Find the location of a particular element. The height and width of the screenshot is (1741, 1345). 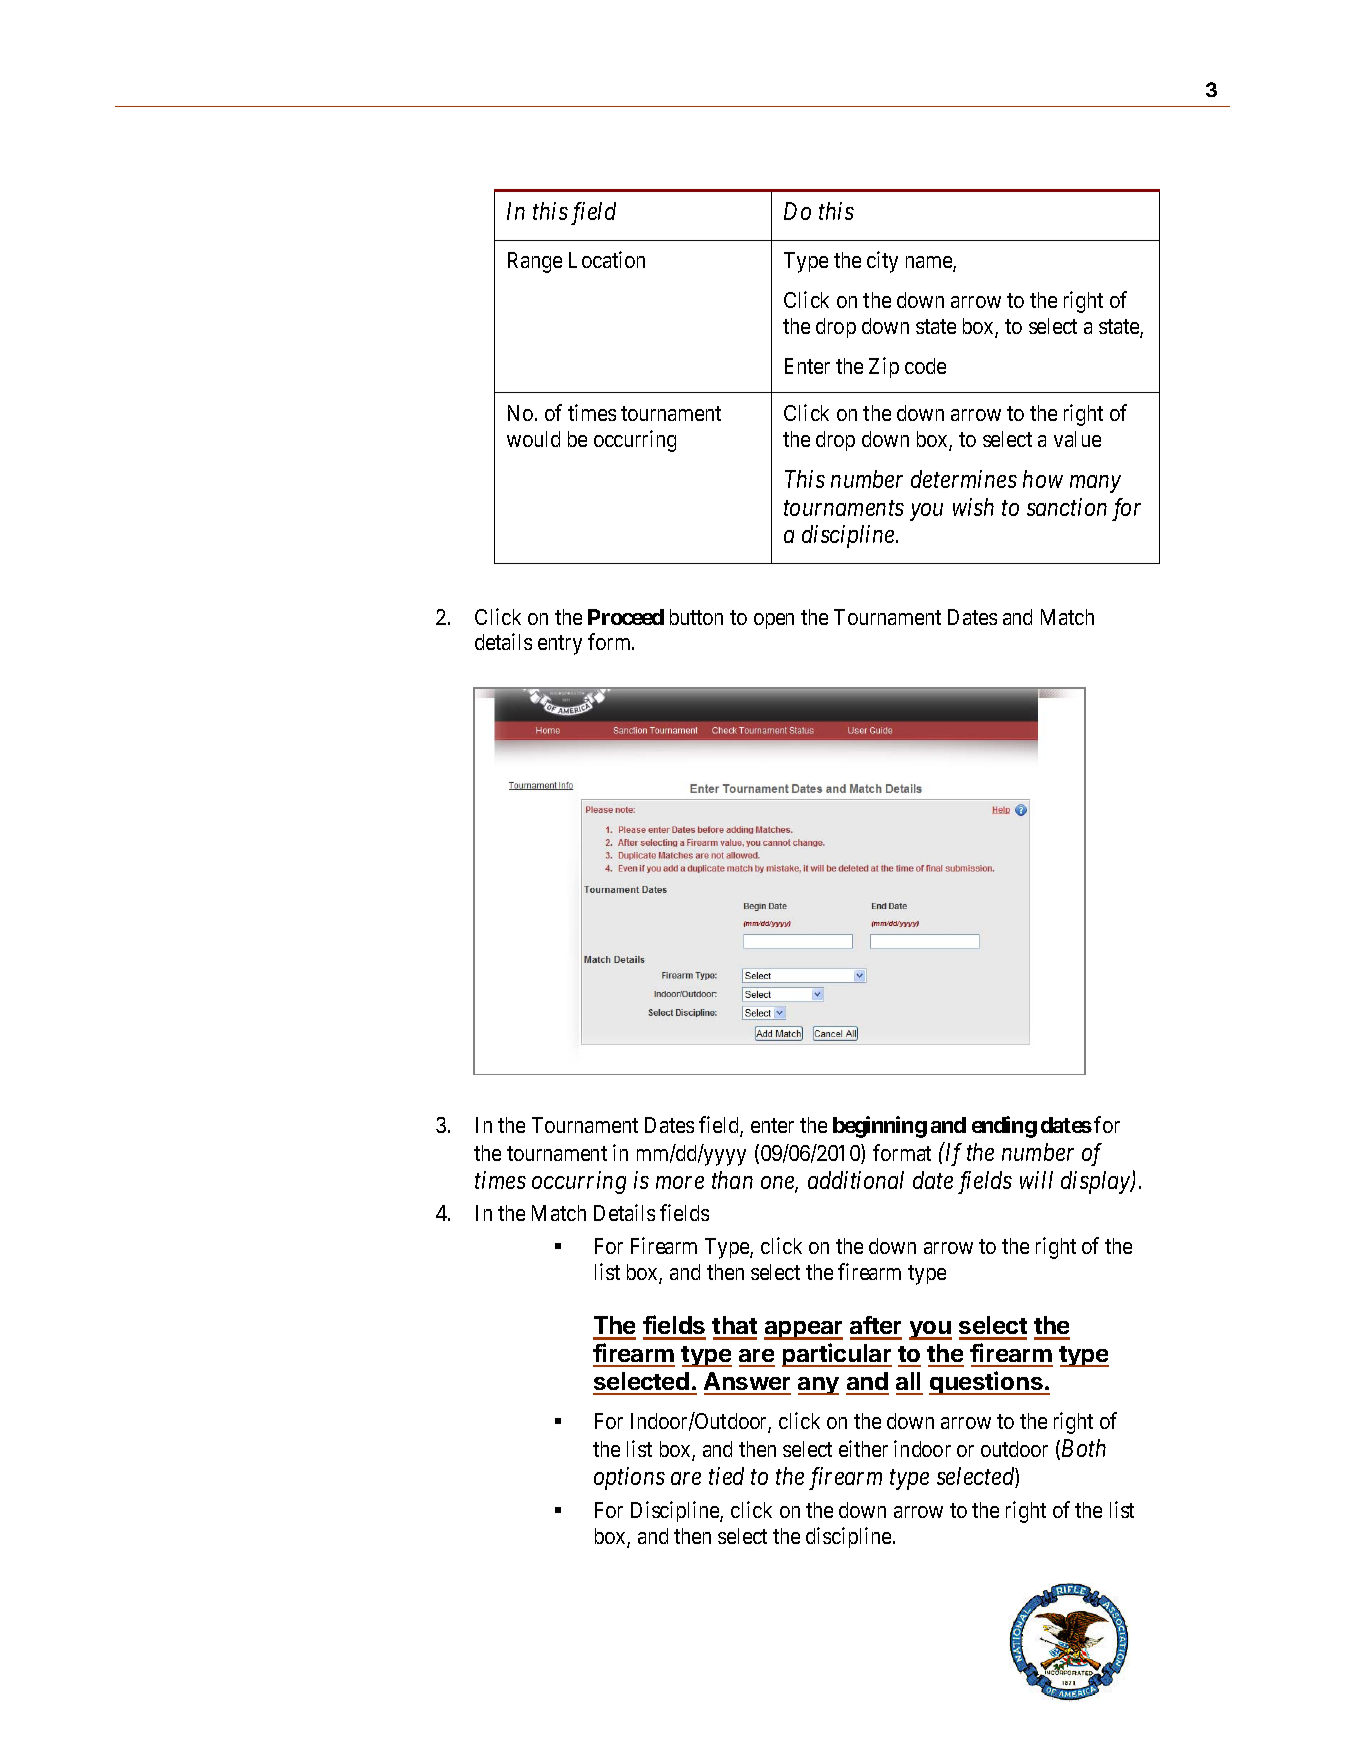

options is located at coordinates (629, 1478).
